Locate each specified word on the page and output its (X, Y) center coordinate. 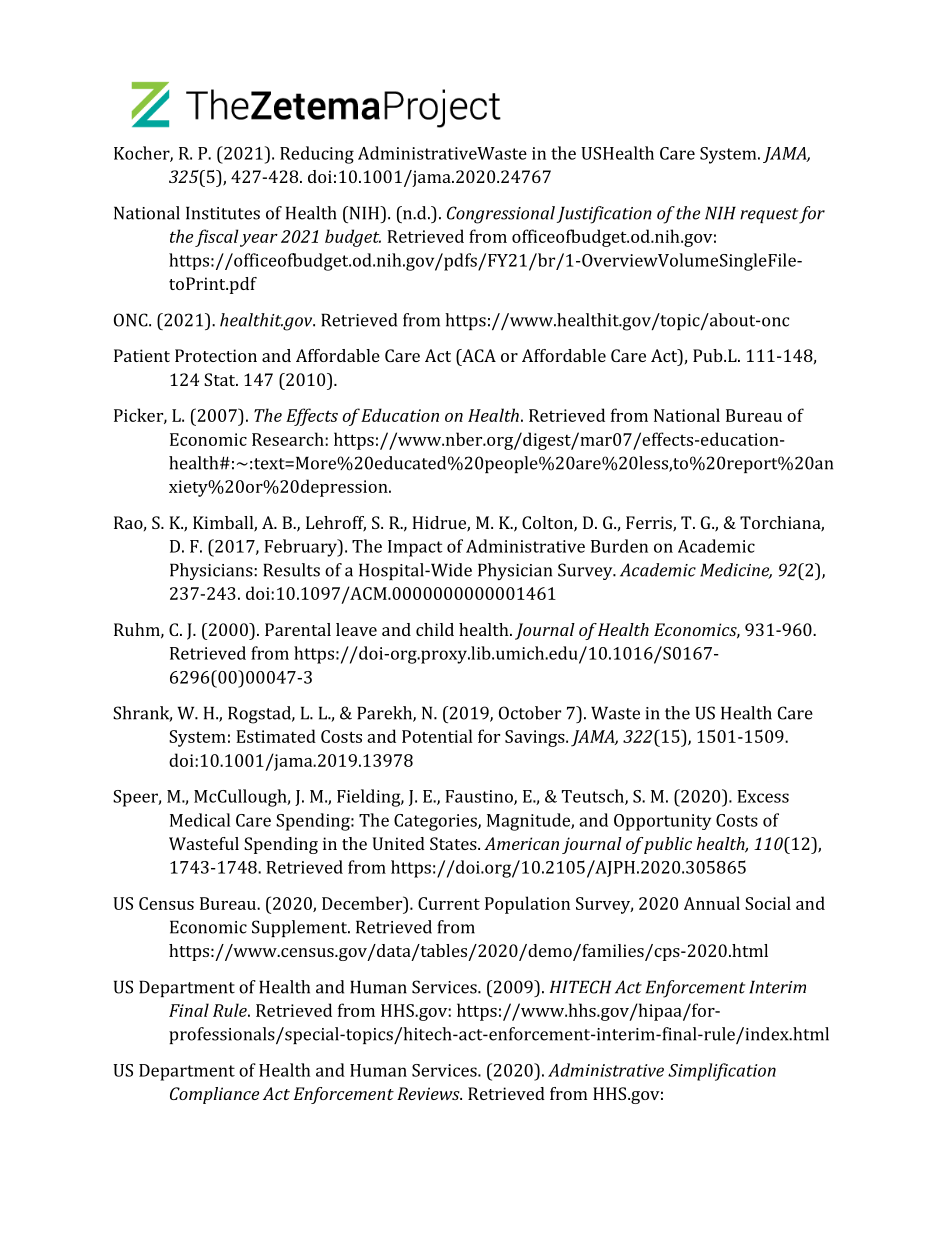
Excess (763, 796)
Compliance (214, 1095)
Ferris (650, 524)
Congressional (501, 215)
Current (449, 903)
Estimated (276, 736)
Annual (712, 903)
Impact (415, 548)
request (769, 215)
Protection (216, 355)
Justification (604, 215)
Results (291, 570)
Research (289, 439)
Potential (437, 736)
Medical (200, 820)
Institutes (223, 213)
